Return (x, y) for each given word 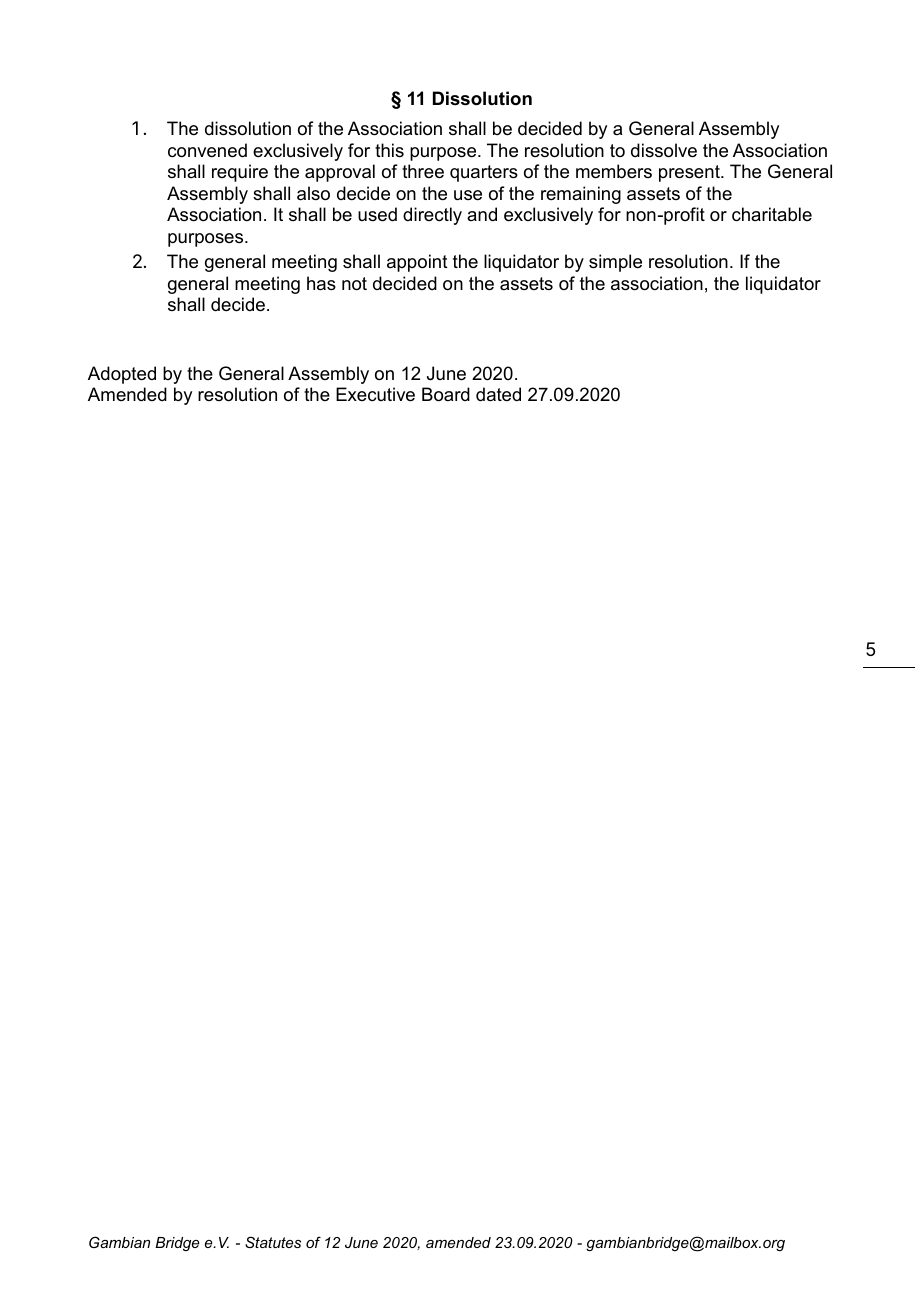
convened (207, 150)
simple (615, 263)
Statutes (273, 1242)
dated (498, 394)
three (423, 171)
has (321, 283)
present (690, 173)
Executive (375, 394)
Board (446, 394)
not (354, 284)
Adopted (122, 375)
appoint (417, 263)
